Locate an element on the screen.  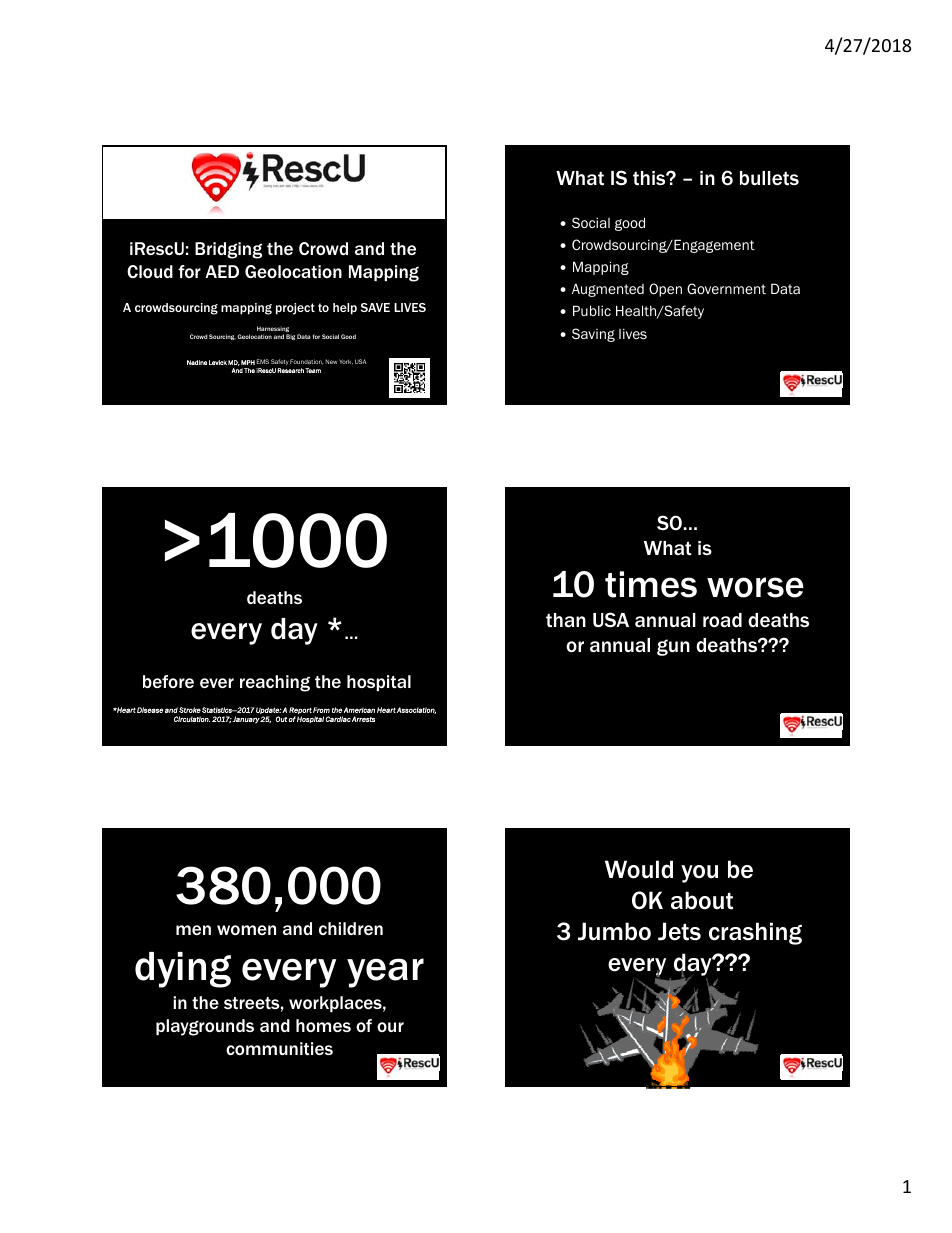
times is located at coordinates (651, 584).
